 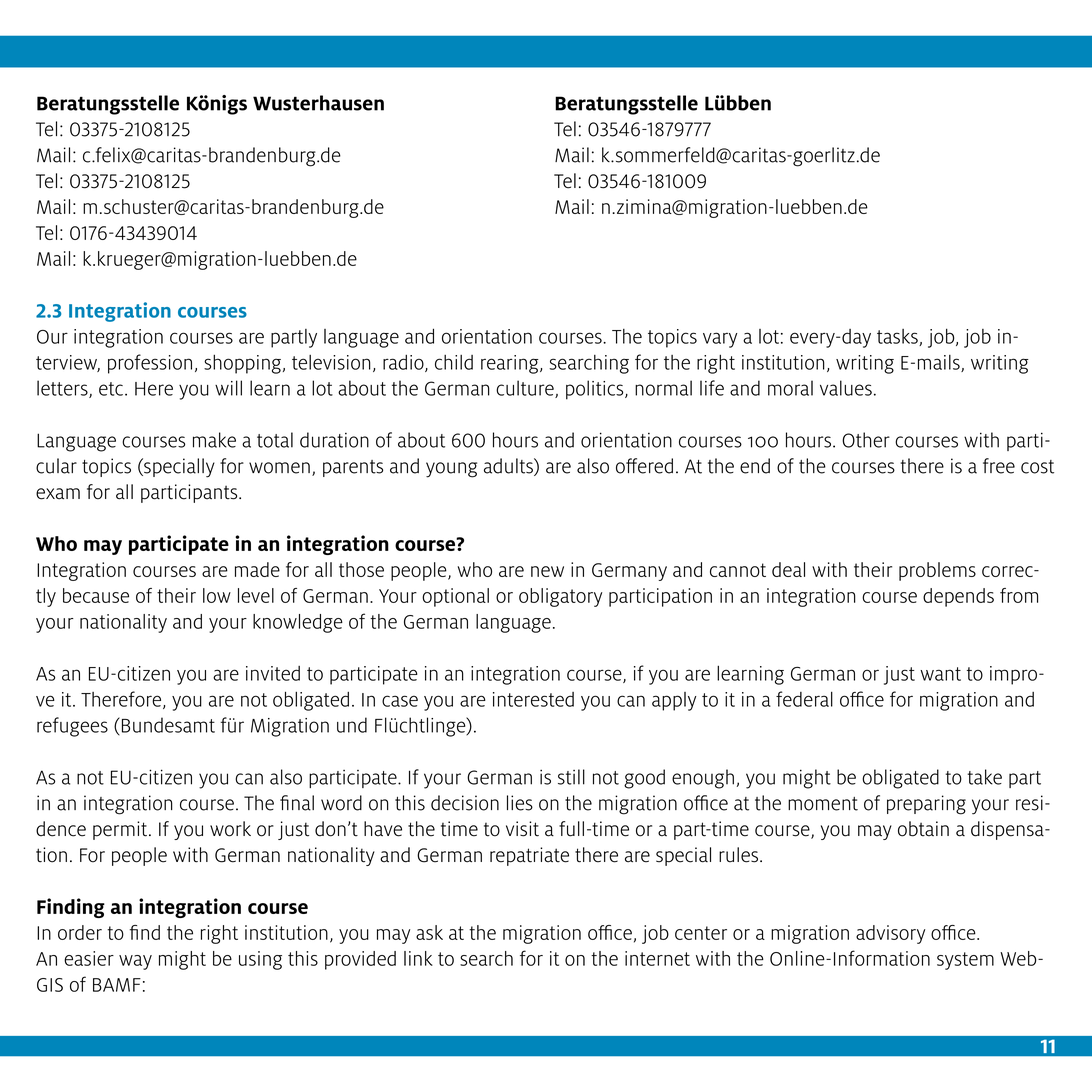 I want to click on internet, so click(x=657, y=958).
